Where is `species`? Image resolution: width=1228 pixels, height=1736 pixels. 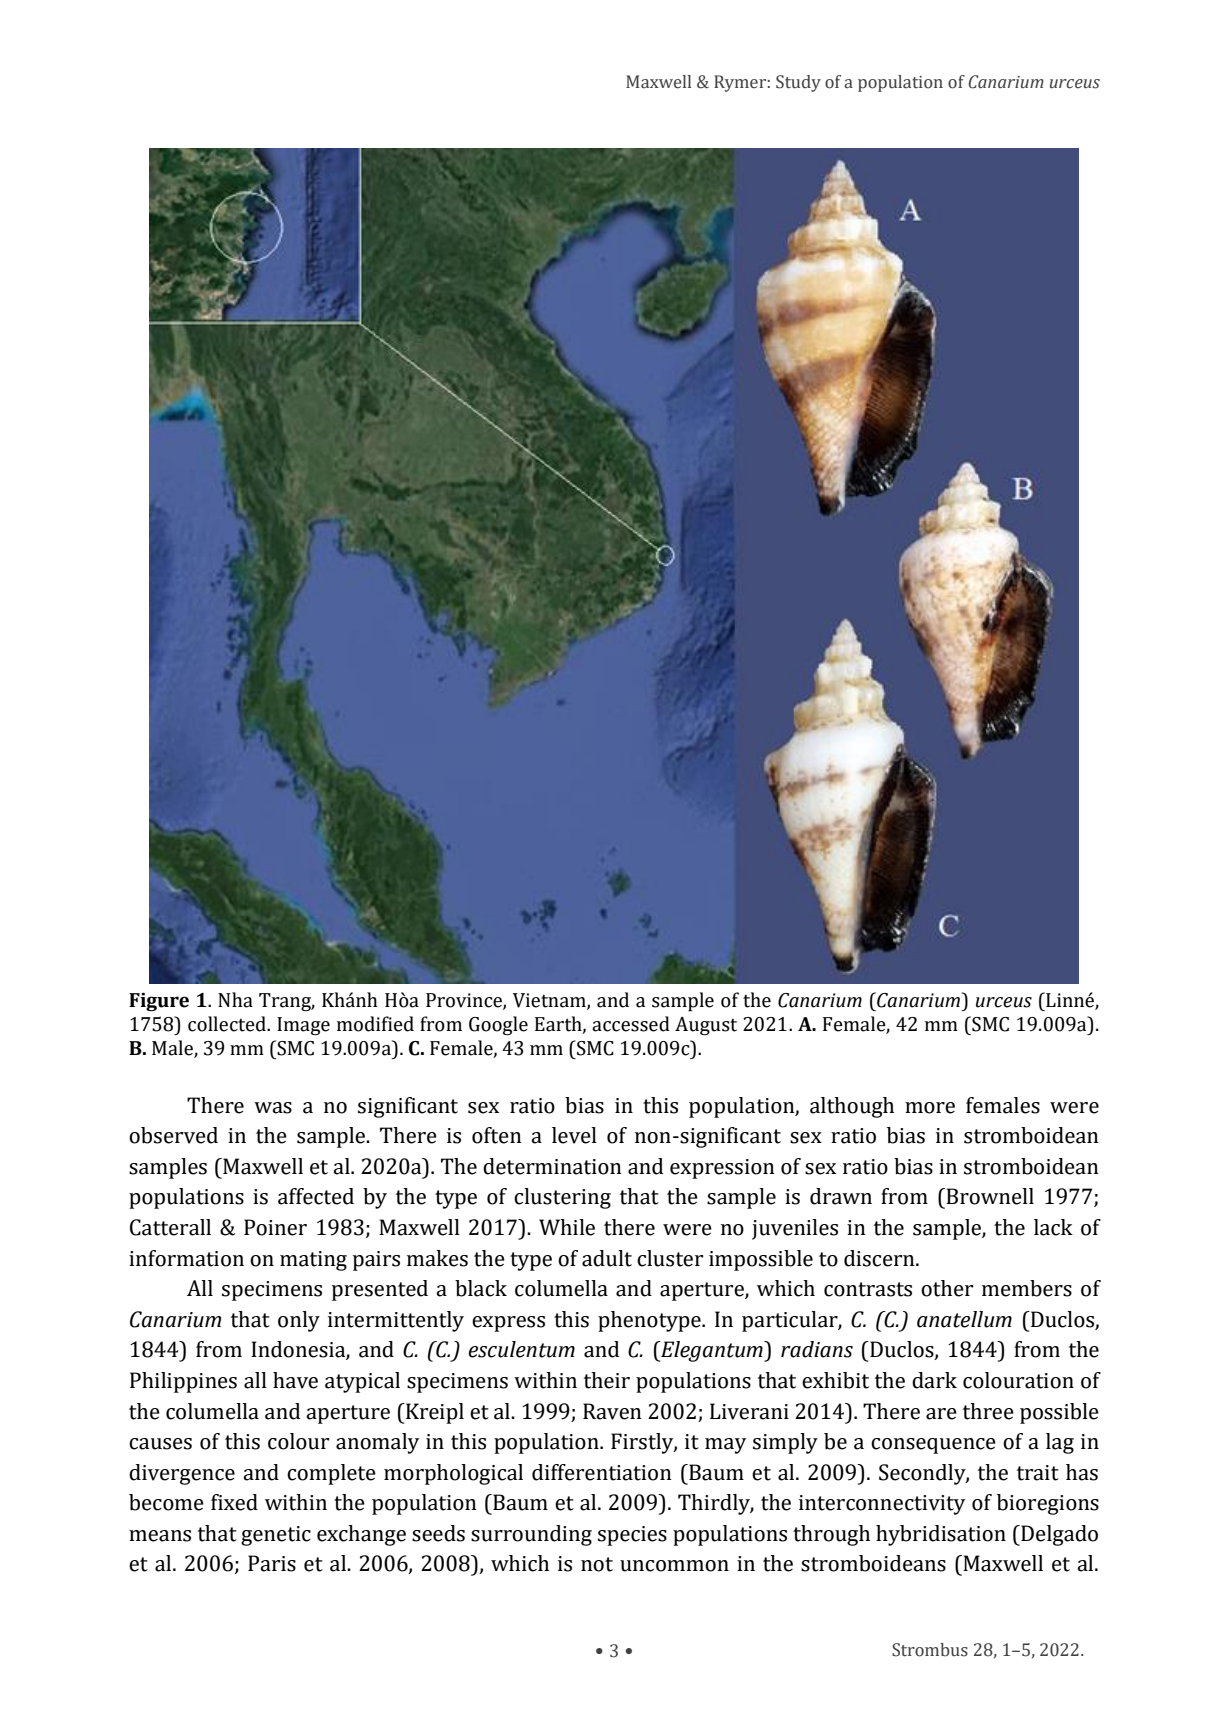 species is located at coordinates (632, 1536).
